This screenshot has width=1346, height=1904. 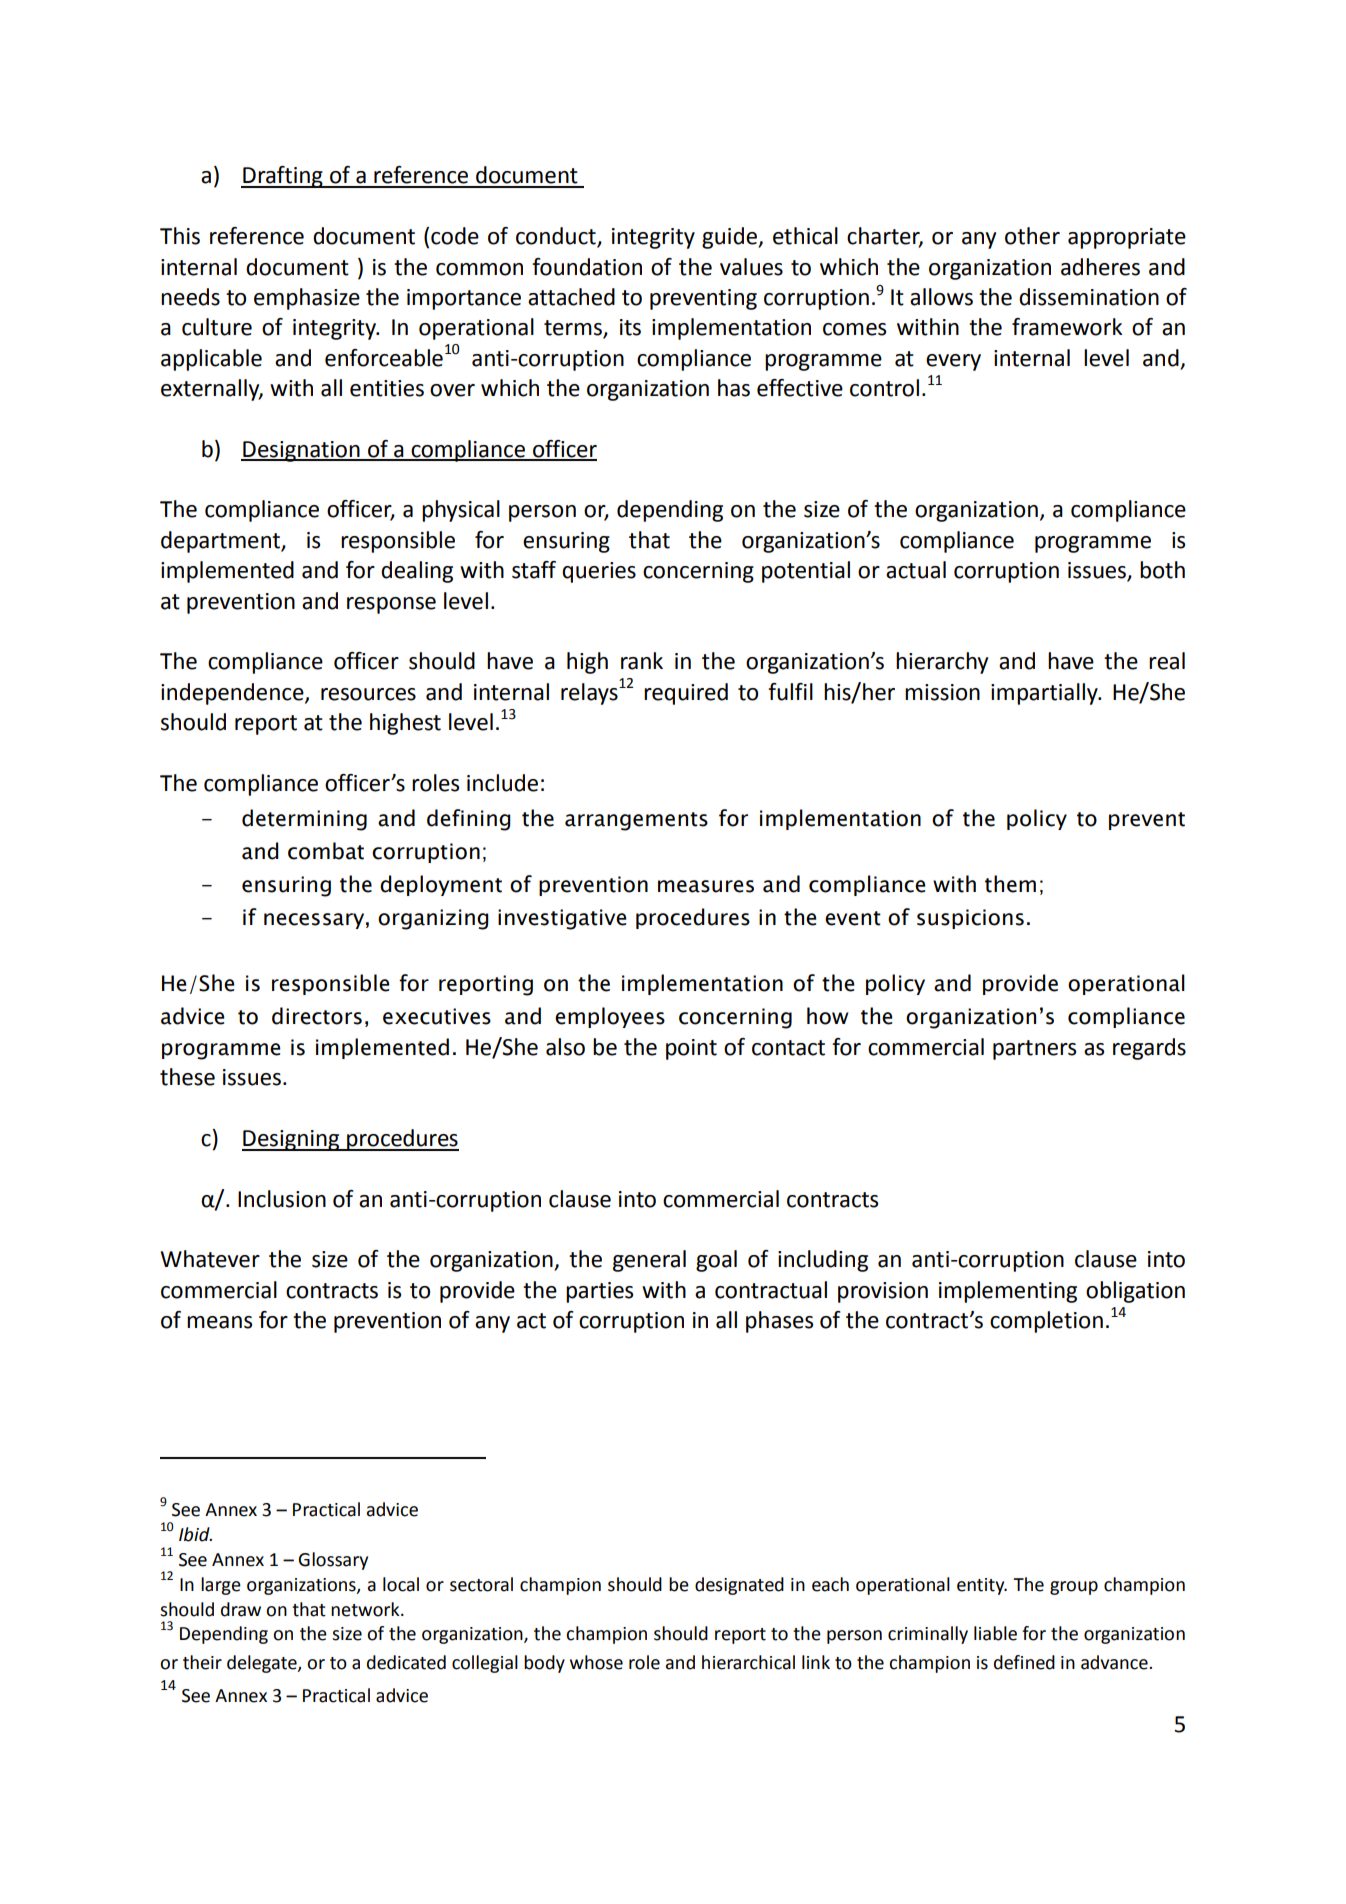 What do you see at coordinates (233, 694) in the screenshot?
I see `independence` at bounding box center [233, 694].
